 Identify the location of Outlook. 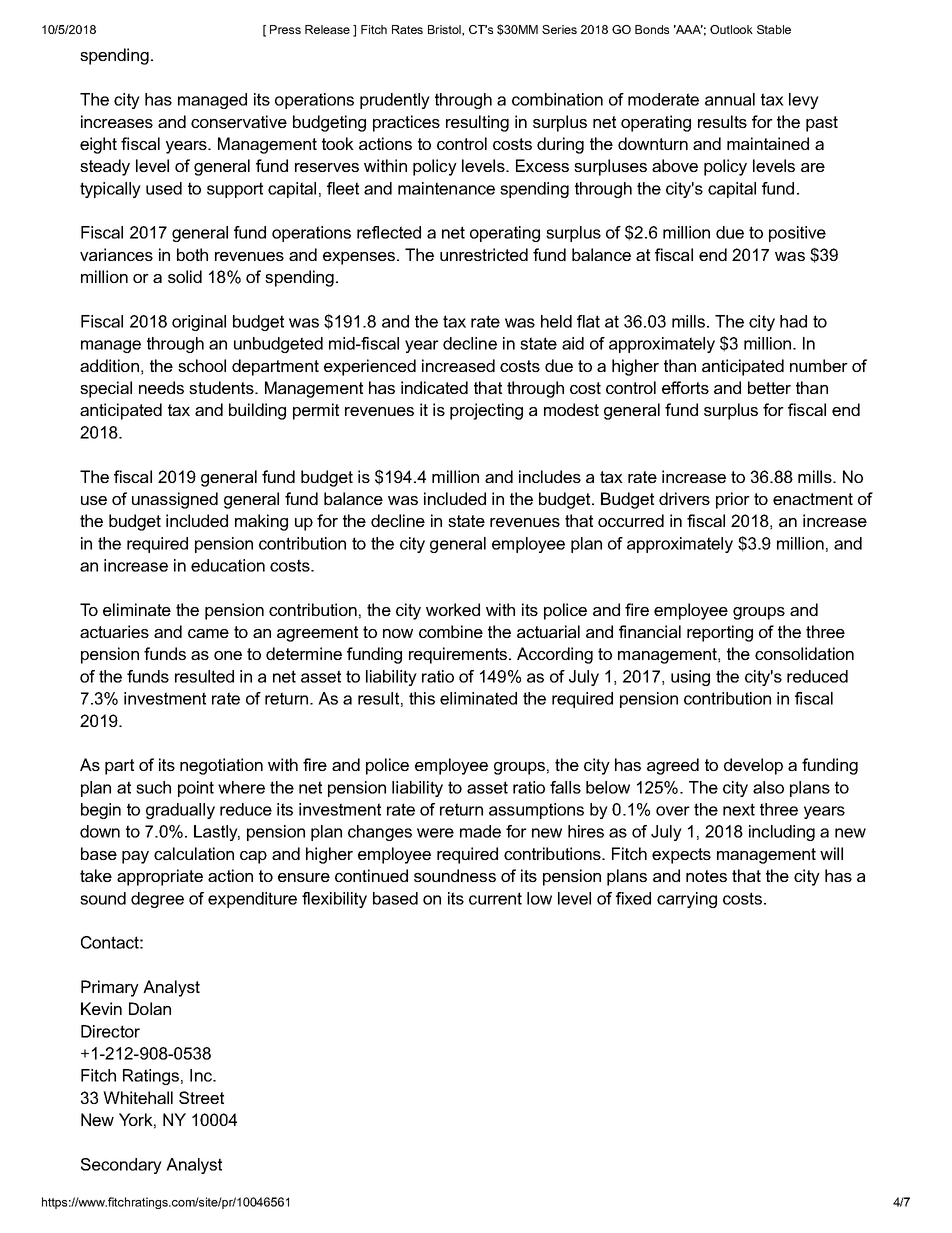
(731, 29).
